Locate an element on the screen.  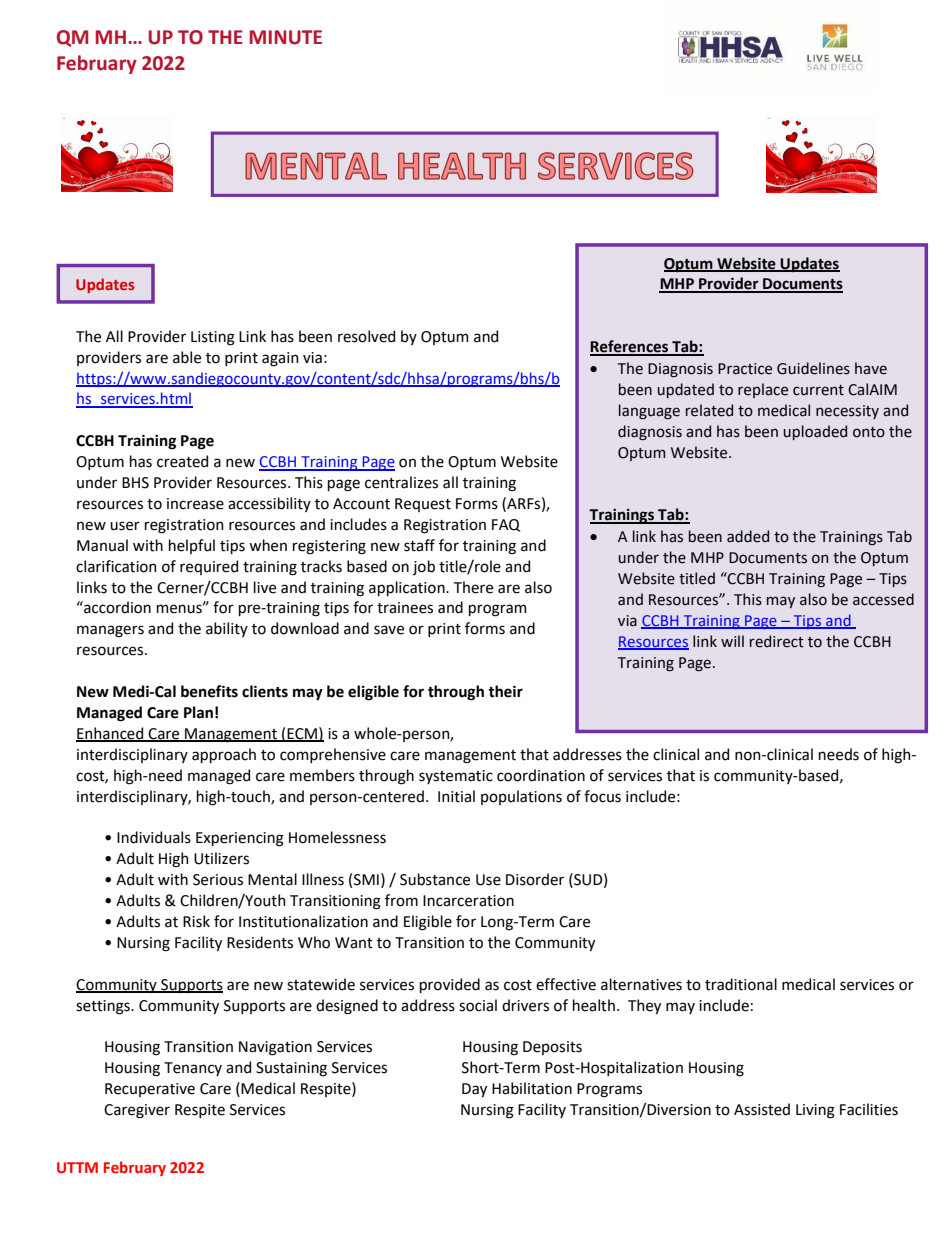
redirect is located at coordinates (777, 641).
